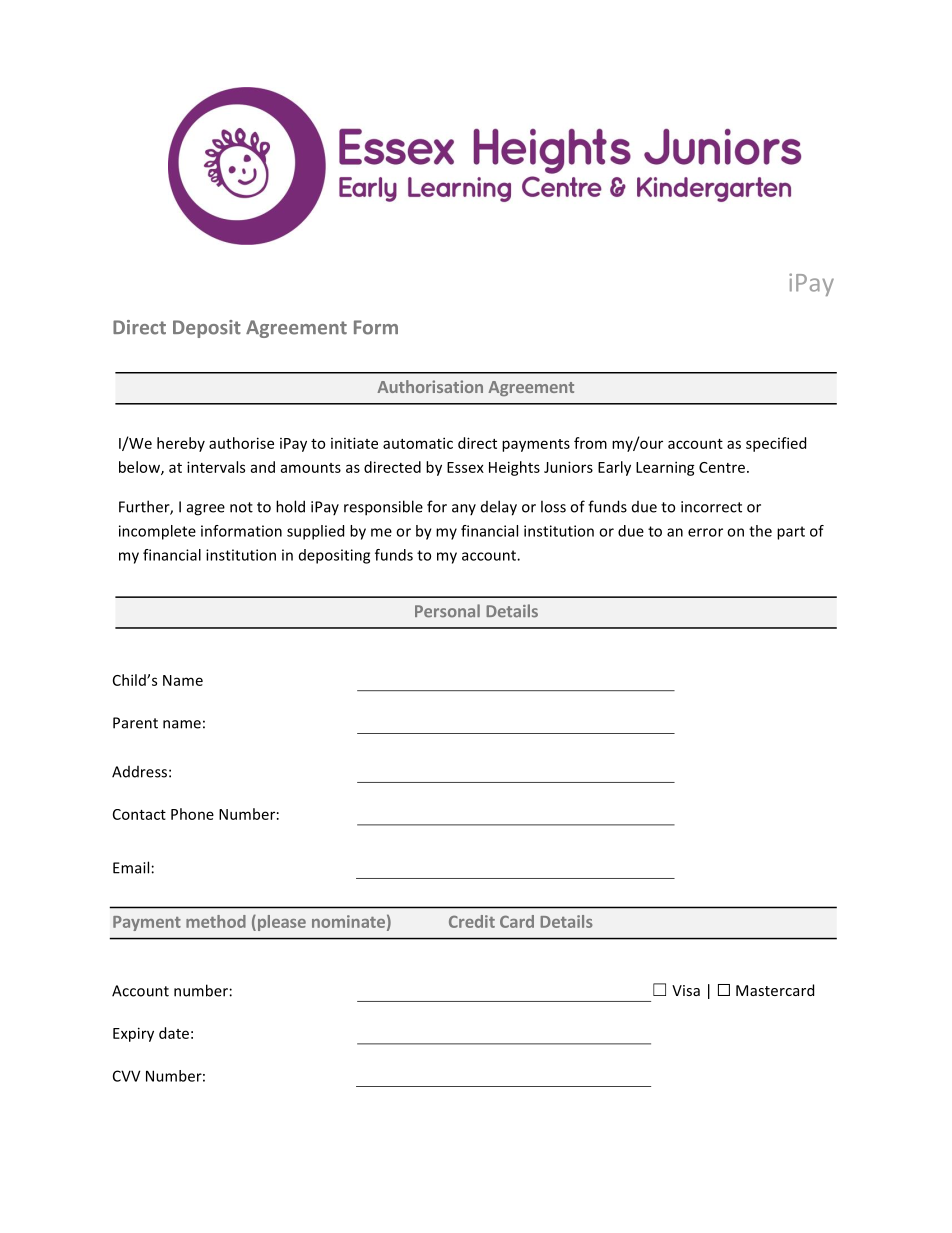 Image resolution: width=952 pixels, height=1233 pixels. What do you see at coordinates (157, 532) in the image?
I see `incomplete` at bounding box center [157, 532].
